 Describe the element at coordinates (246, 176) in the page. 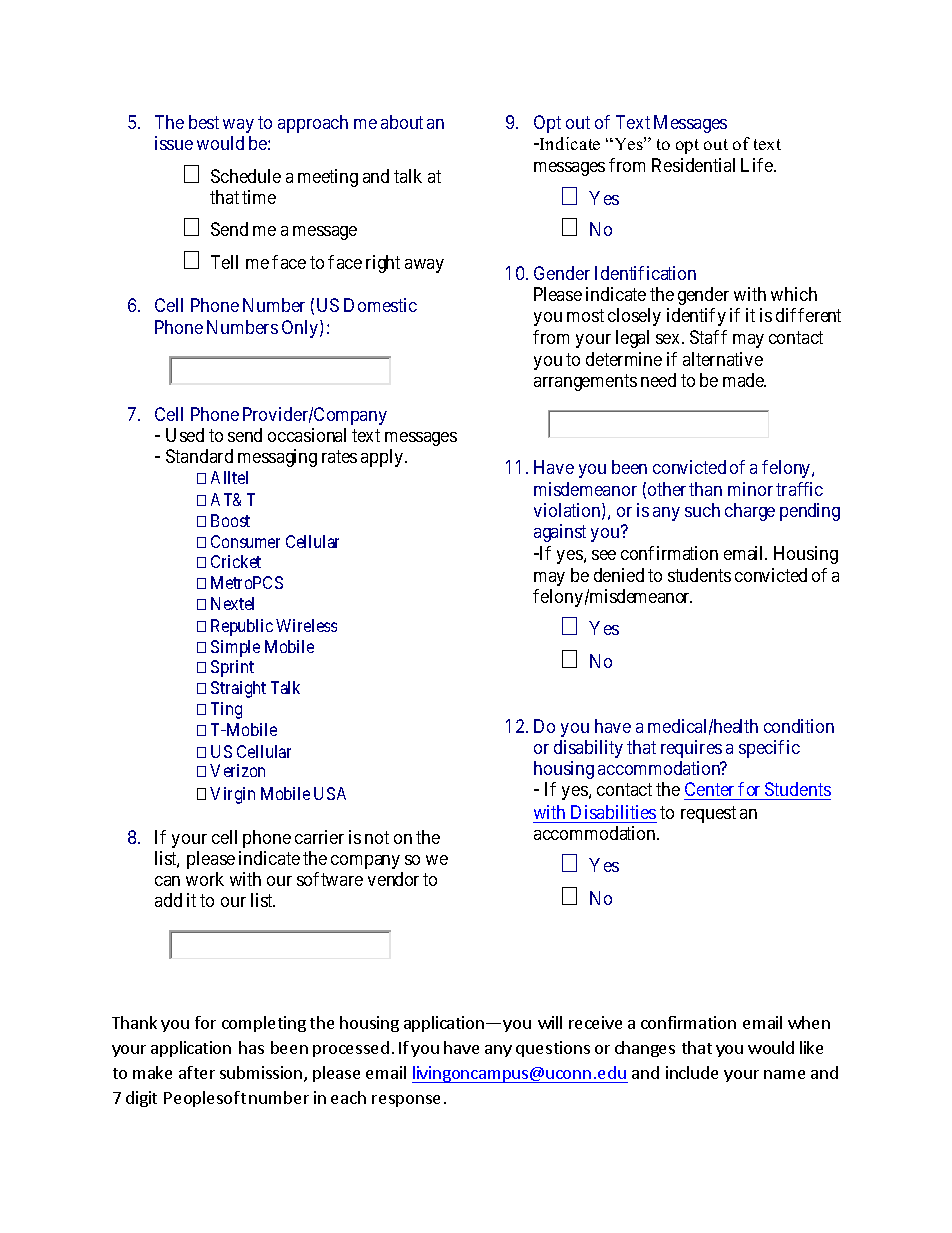

I see `Schedule` at that location.
